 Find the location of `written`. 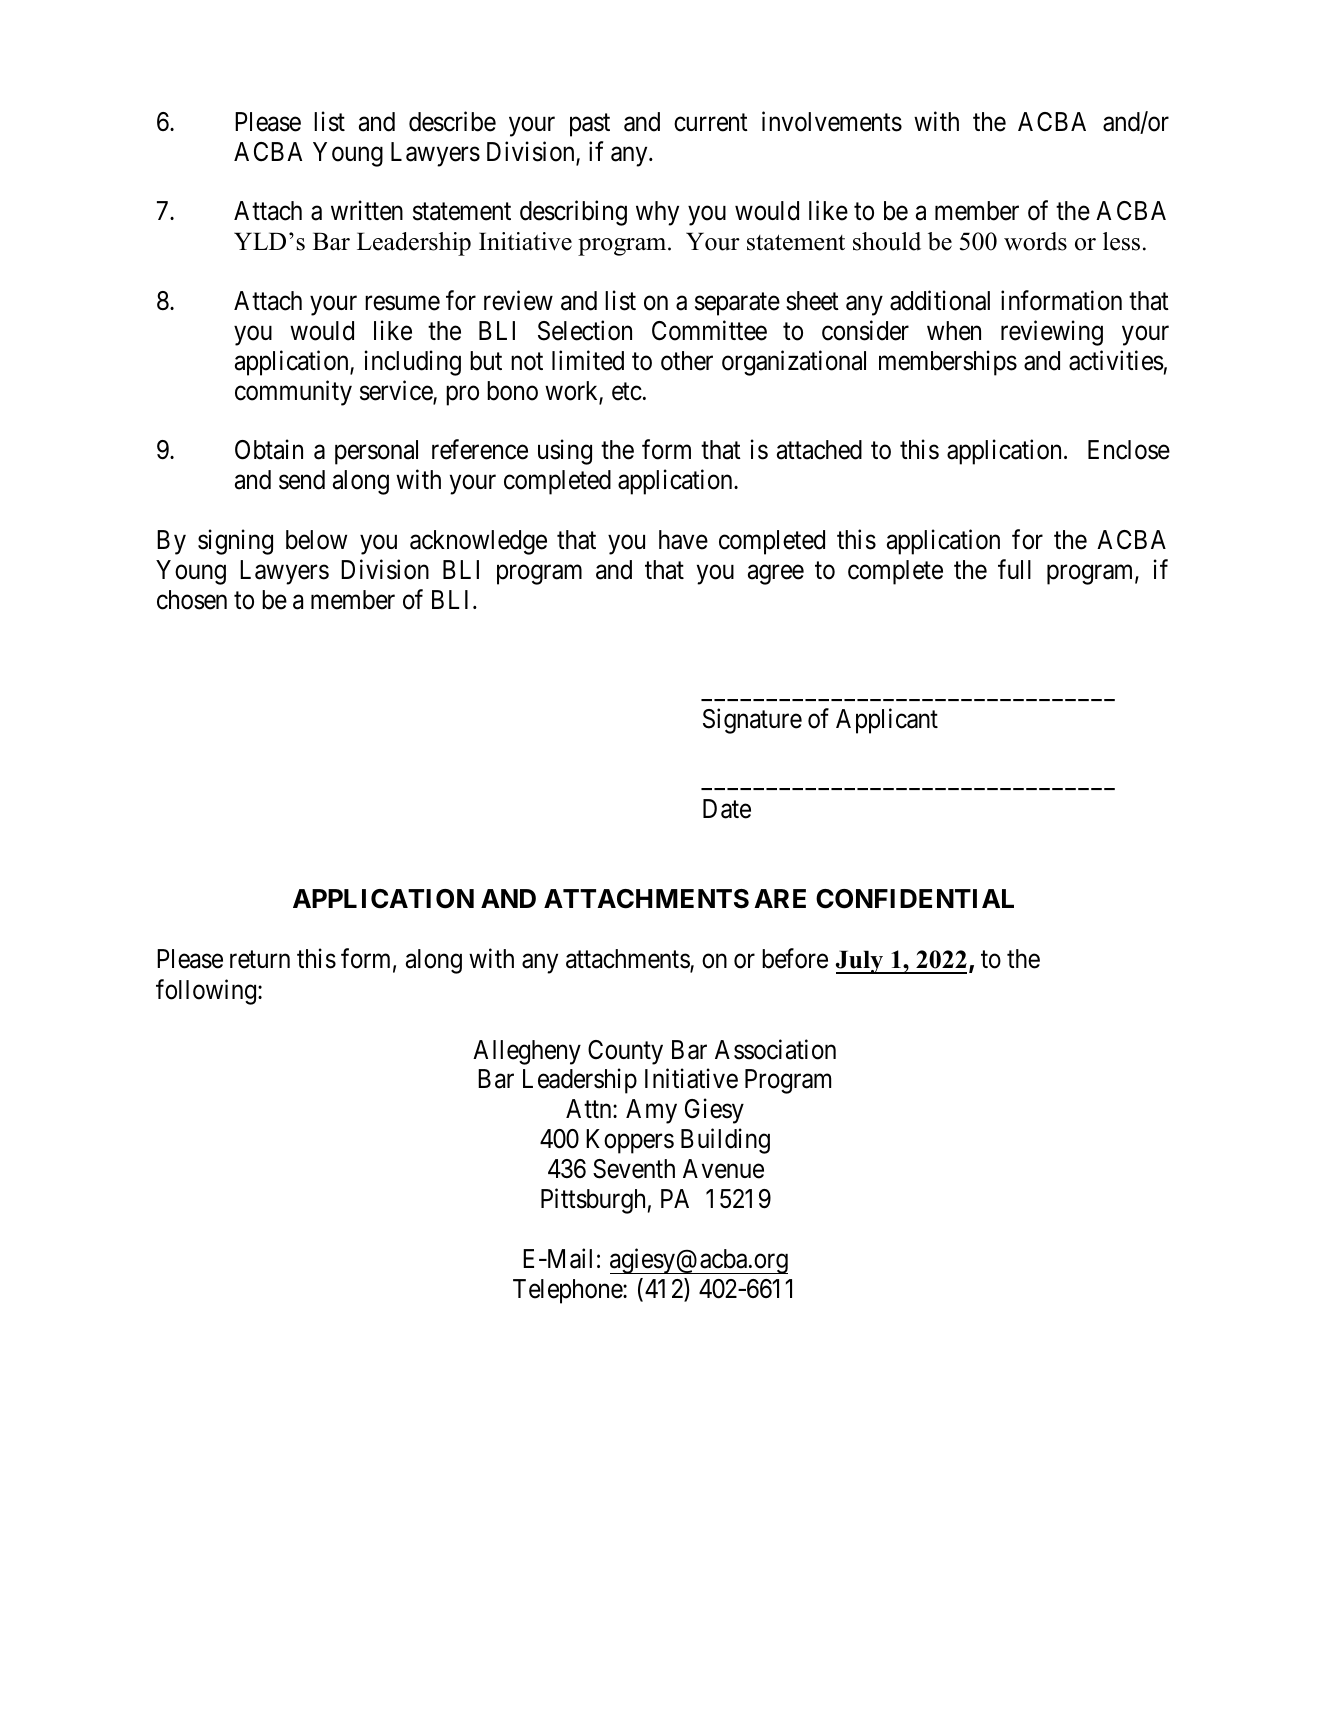

written is located at coordinates (367, 211).
